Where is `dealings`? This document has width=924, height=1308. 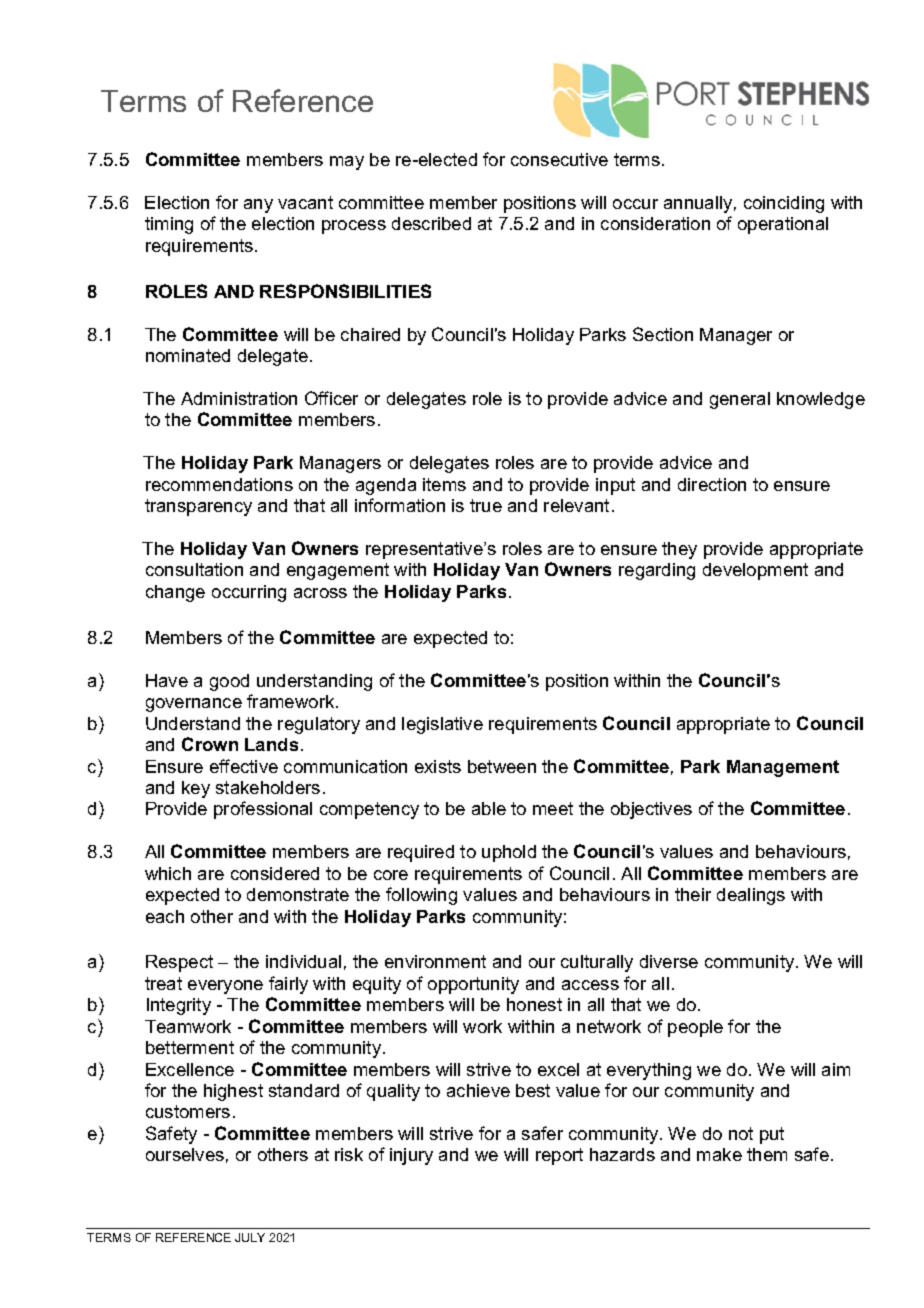 dealings is located at coordinates (751, 896).
